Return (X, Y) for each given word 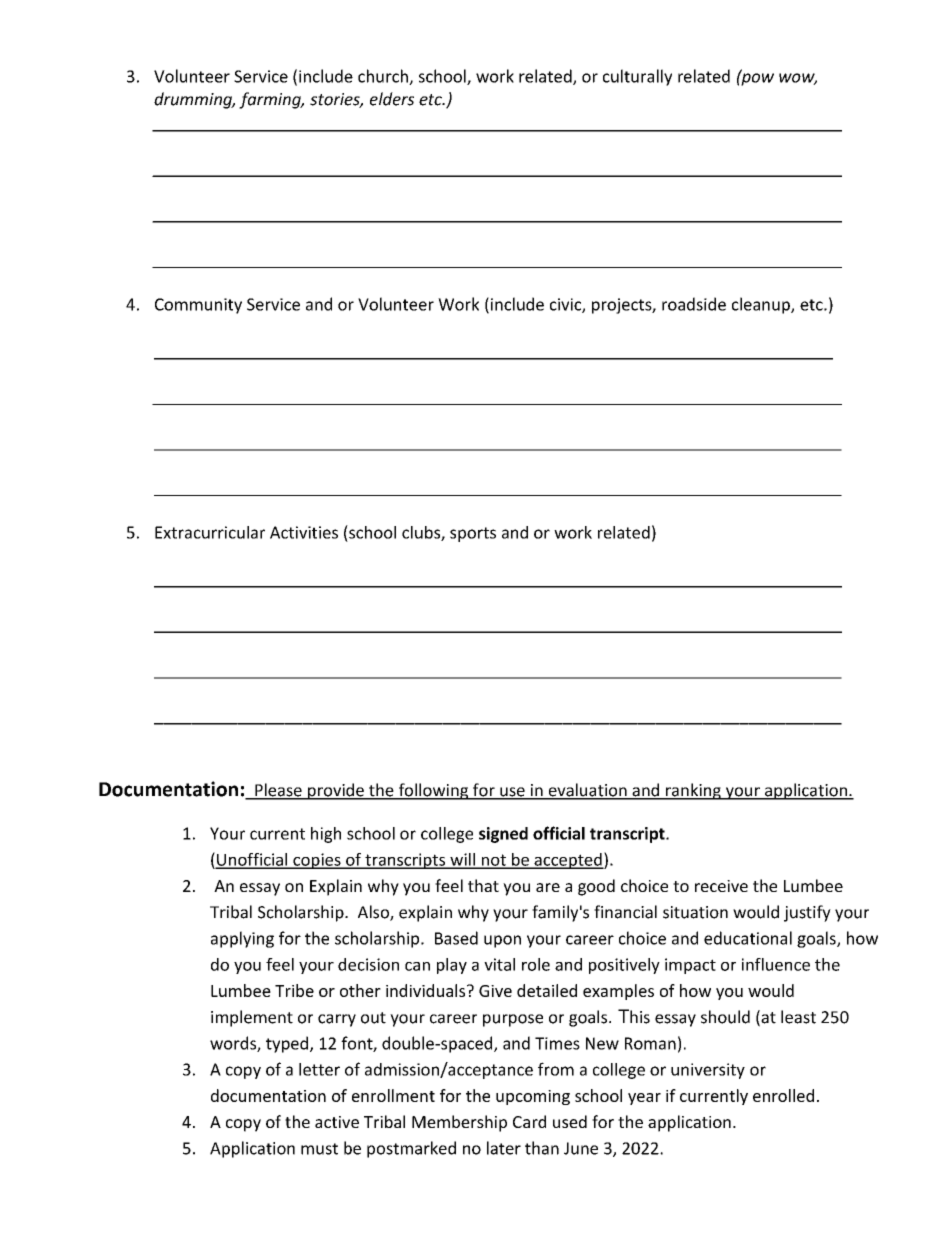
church (384, 77)
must (319, 1149)
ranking (693, 791)
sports (473, 534)
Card (529, 1121)
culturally (637, 77)
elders (392, 99)
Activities (304, 532)
